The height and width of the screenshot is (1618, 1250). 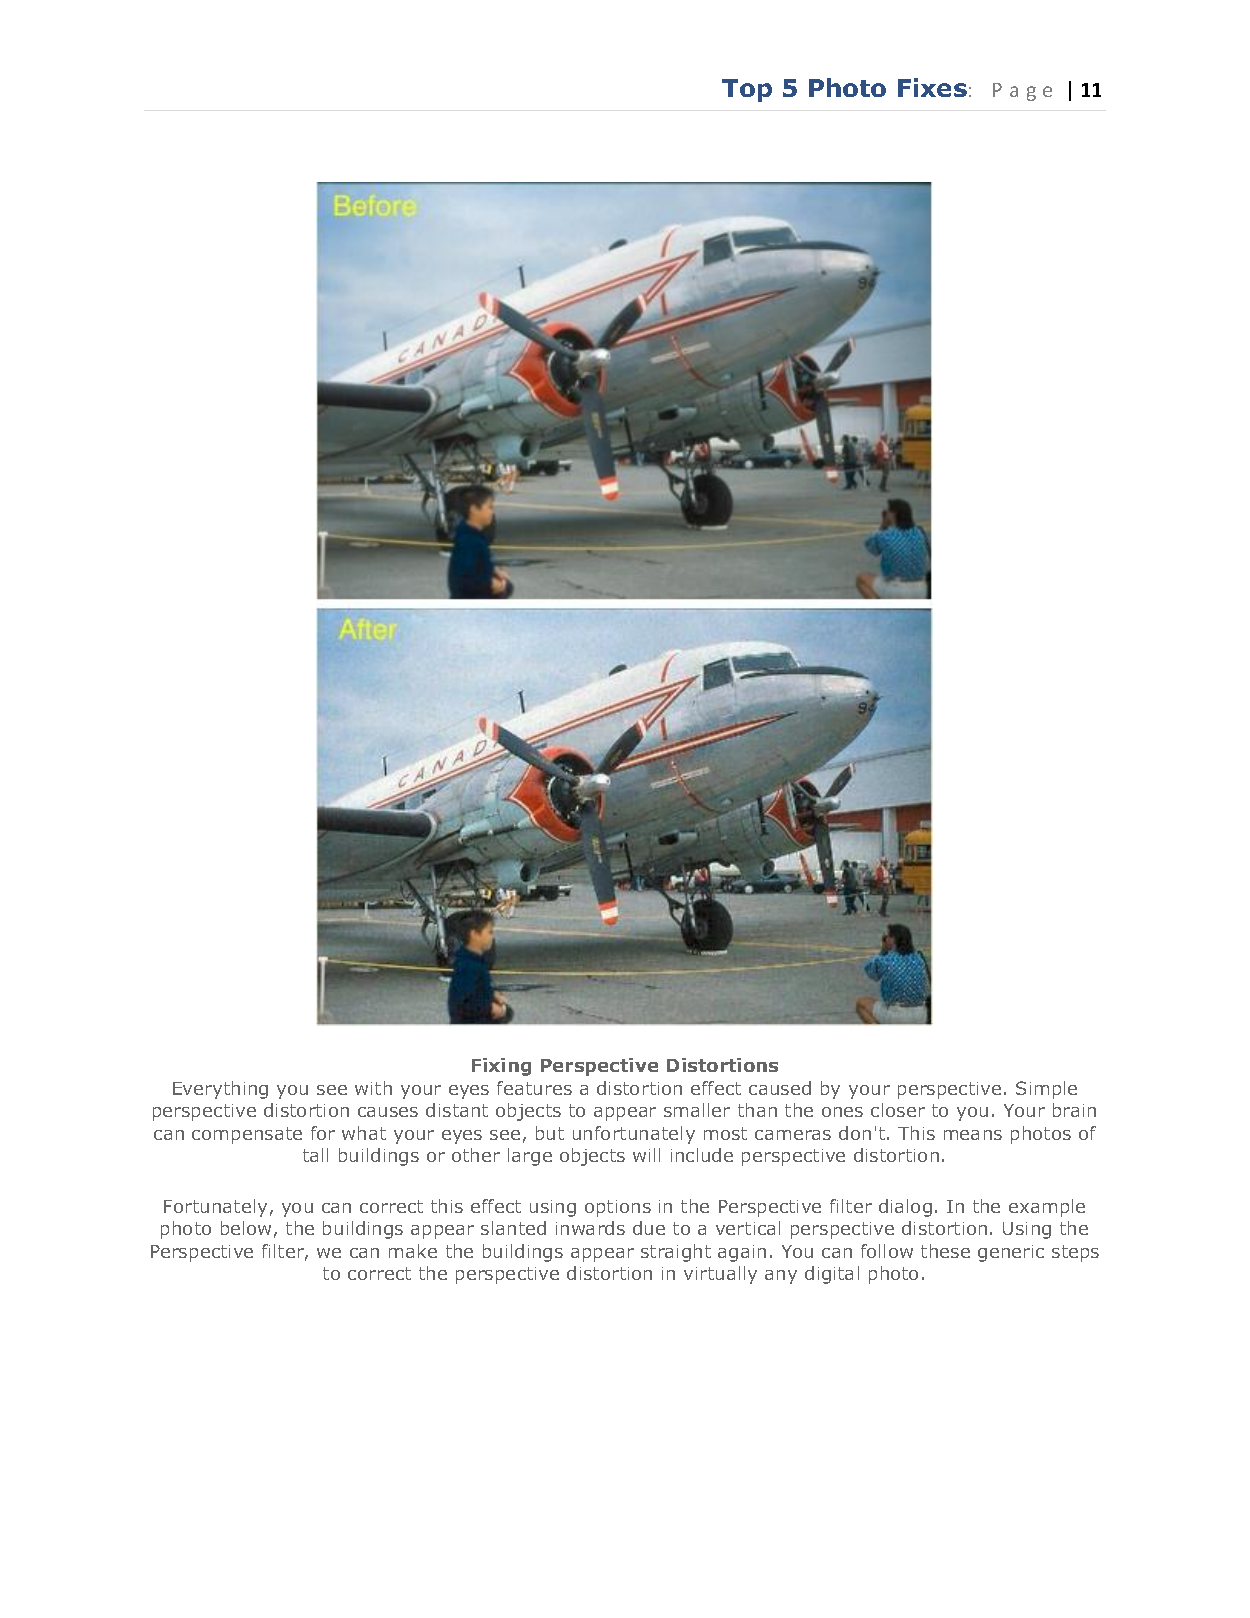 I want to click on caused, so click(x=780, y=1088).
